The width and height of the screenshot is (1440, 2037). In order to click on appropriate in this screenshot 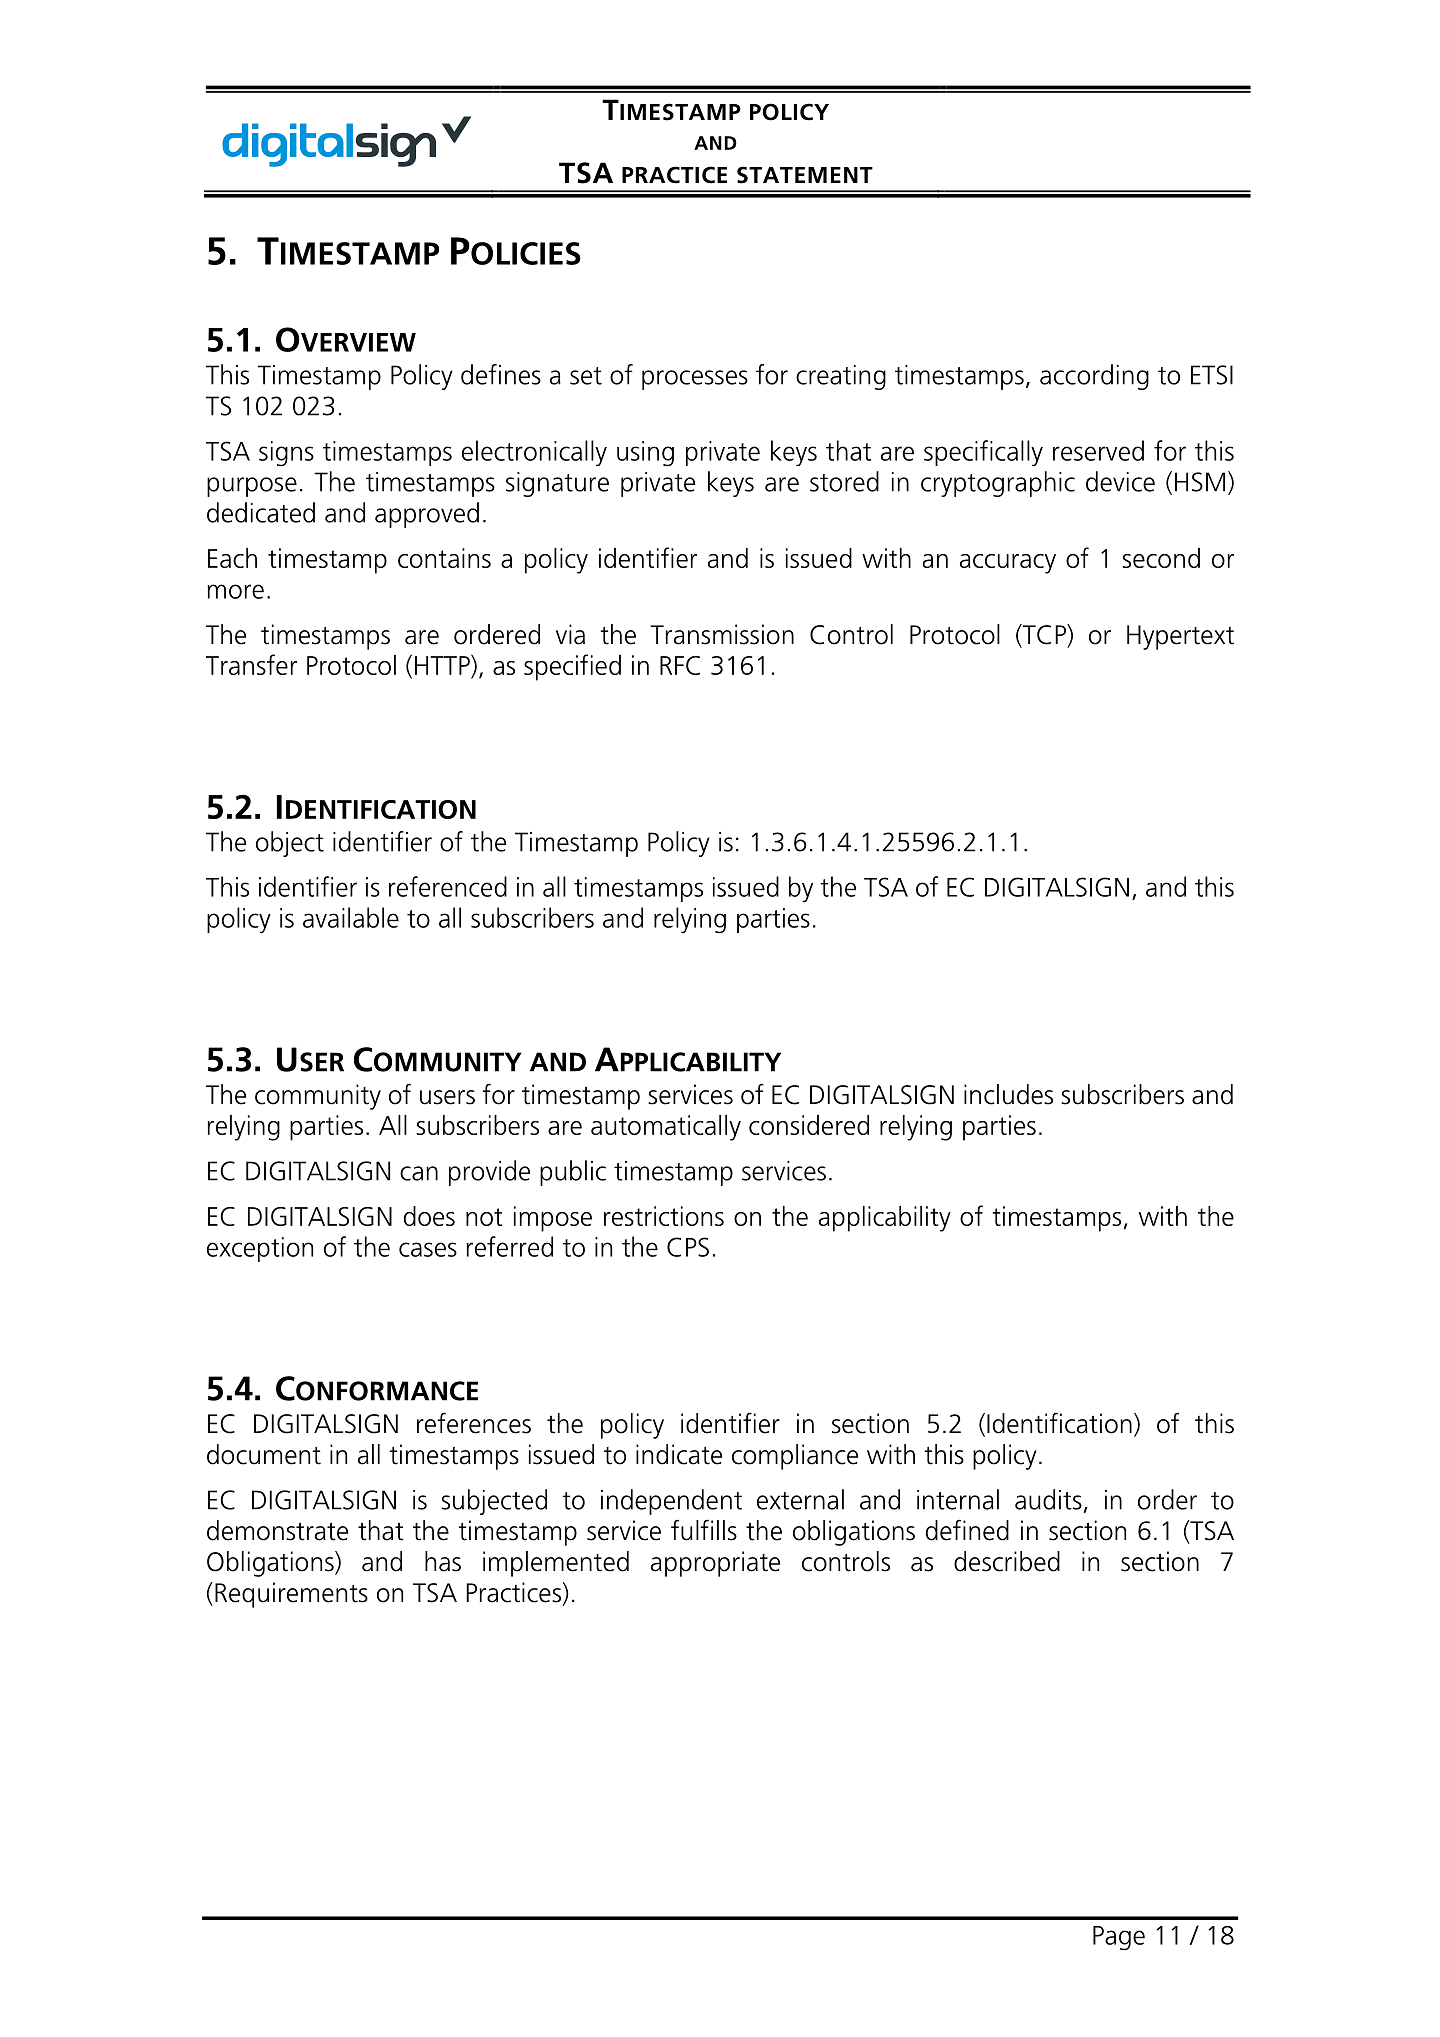, I will do `click(715, 1564)`.
